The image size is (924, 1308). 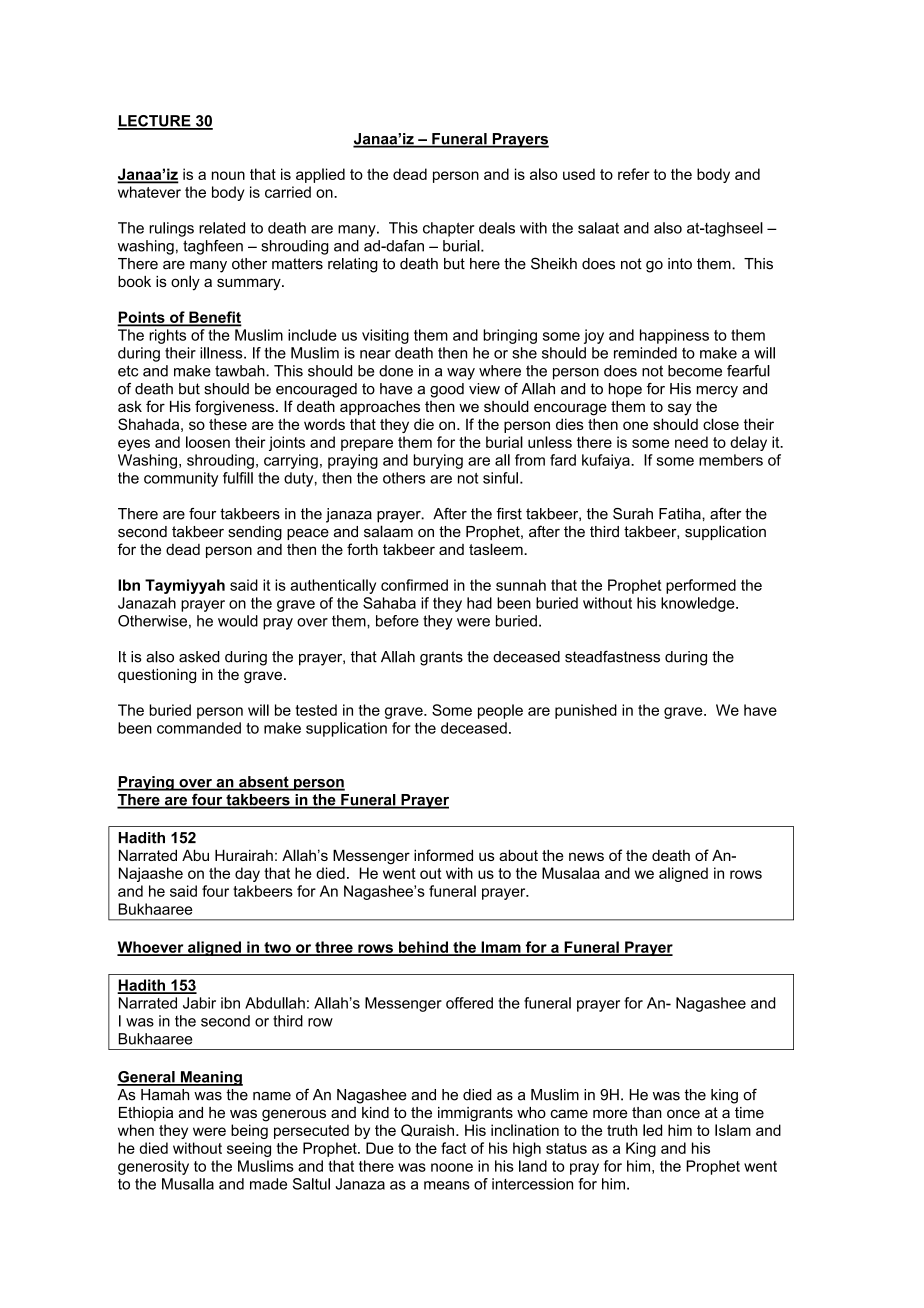 What do you see at coordinates (397, 621) in the image?
I see `before` at bounding box center [397, 621].
